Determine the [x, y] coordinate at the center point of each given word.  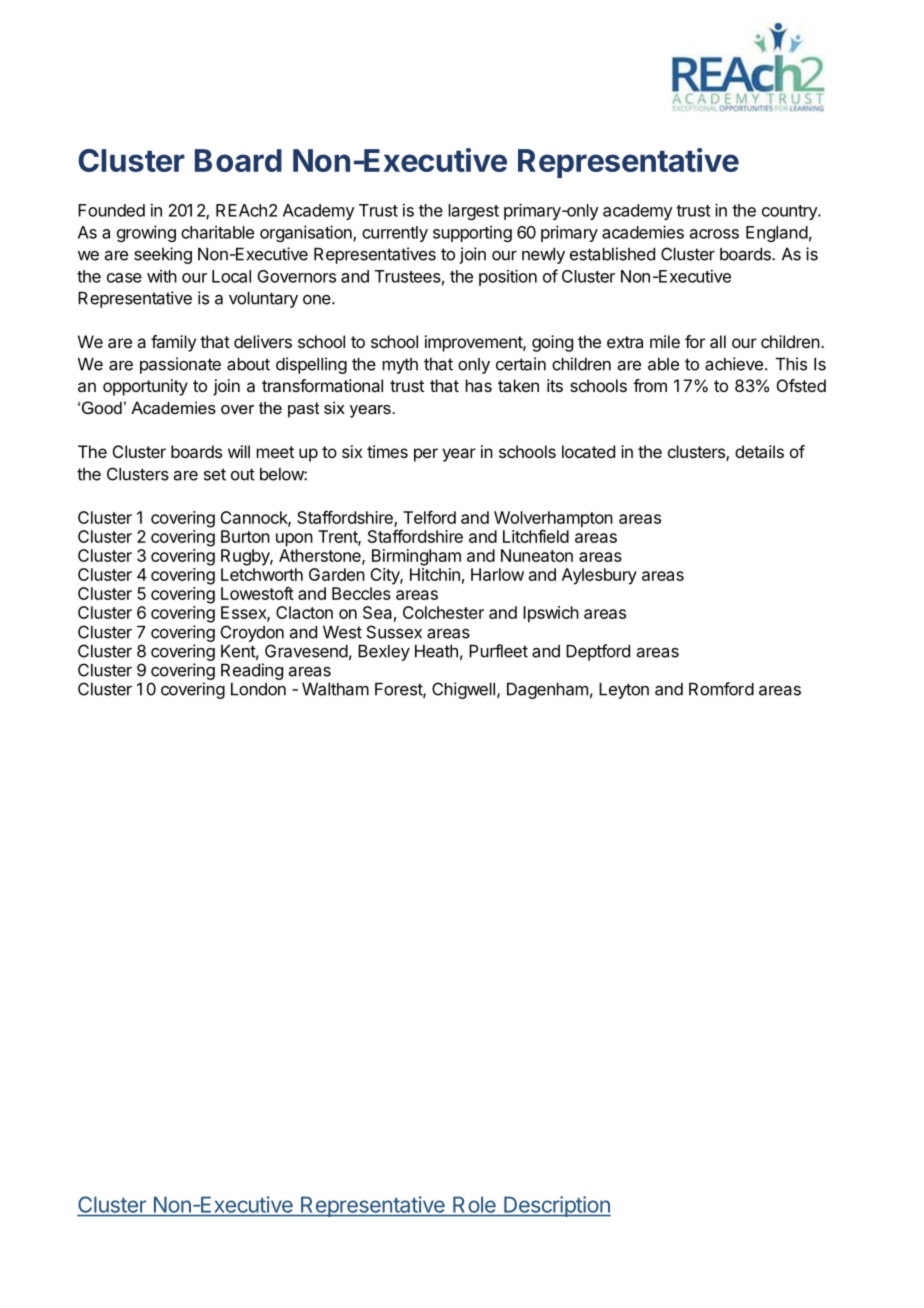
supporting [472, 234]
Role [474, 1205]
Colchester [443, 612]
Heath [436, 651]
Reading [252, 671]
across [714, 234]
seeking [163, 255]
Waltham [335, 689]
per [426, 455]
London [258, 689]
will [239, 451]
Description [556, 1206]
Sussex [394, 632]
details [759, 451]
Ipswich [551, 614]
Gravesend [306, 651]
